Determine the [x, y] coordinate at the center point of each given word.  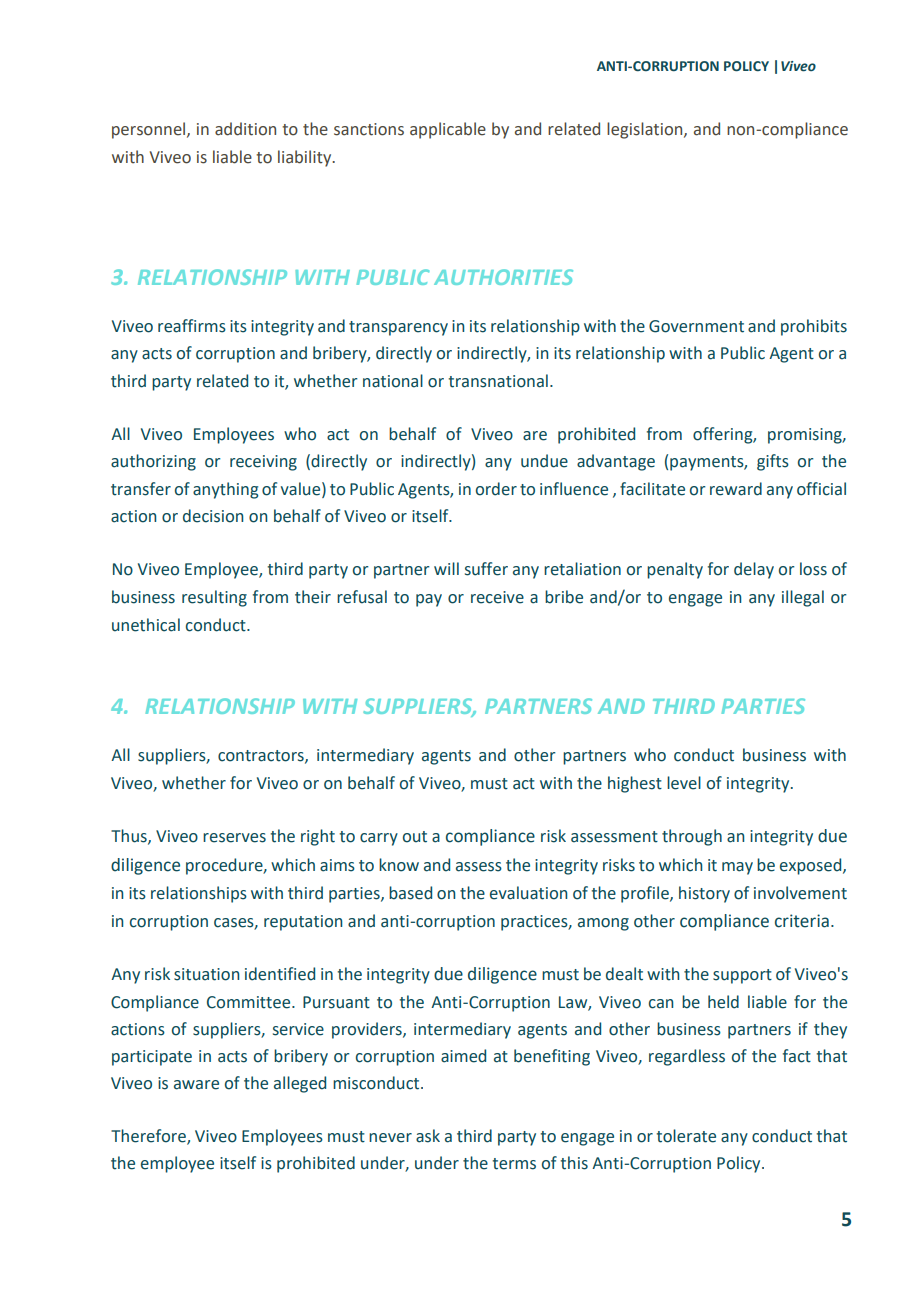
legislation [646, 130]
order [496, 489]
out [415, 837]
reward [736, 489]
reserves [234, 838]
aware [196, 1085]
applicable [448, 130]
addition [245, 129]
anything [226, 490]
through [692, 837]
